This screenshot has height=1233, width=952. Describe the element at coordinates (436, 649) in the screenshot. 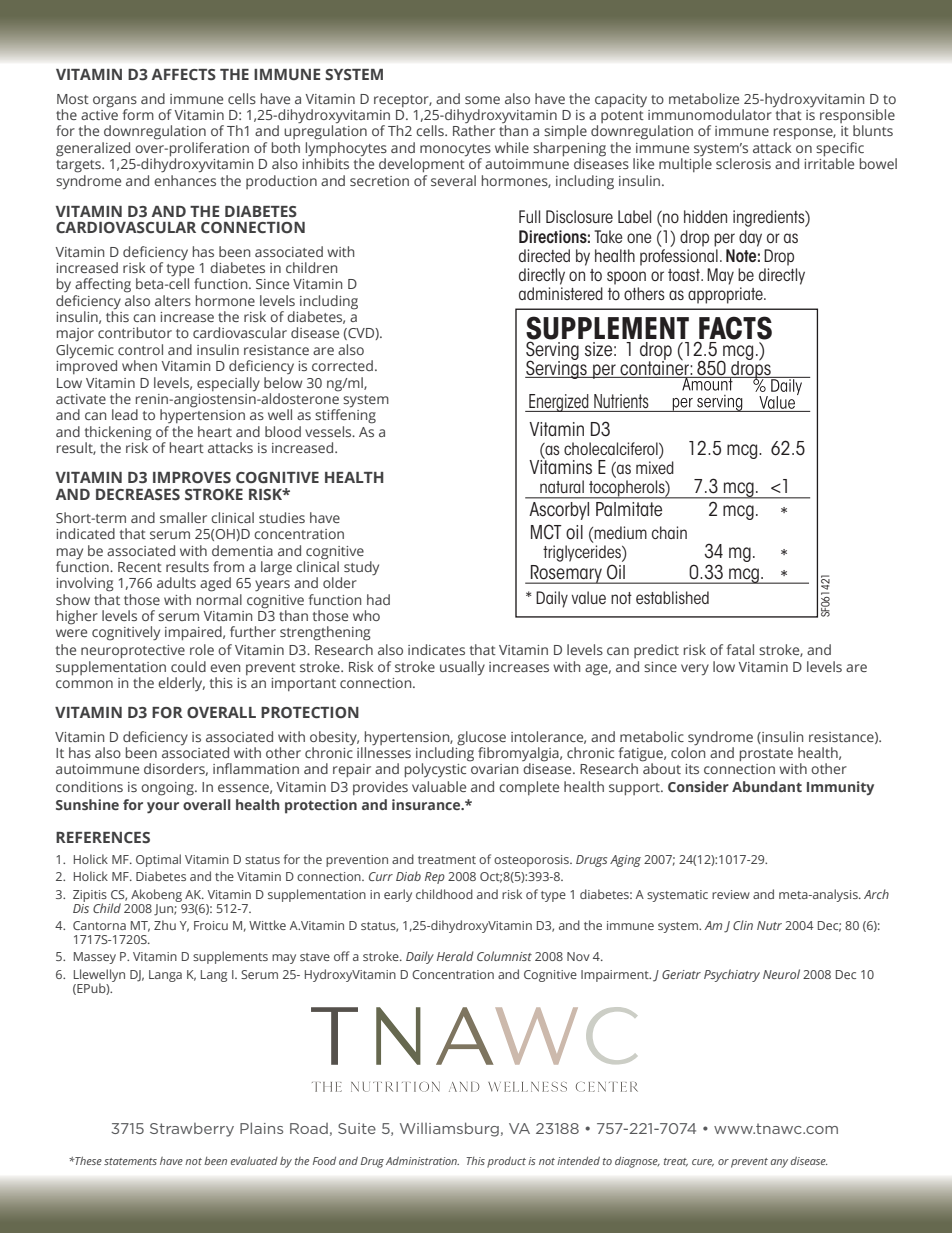

I see `indicates` at that location.
